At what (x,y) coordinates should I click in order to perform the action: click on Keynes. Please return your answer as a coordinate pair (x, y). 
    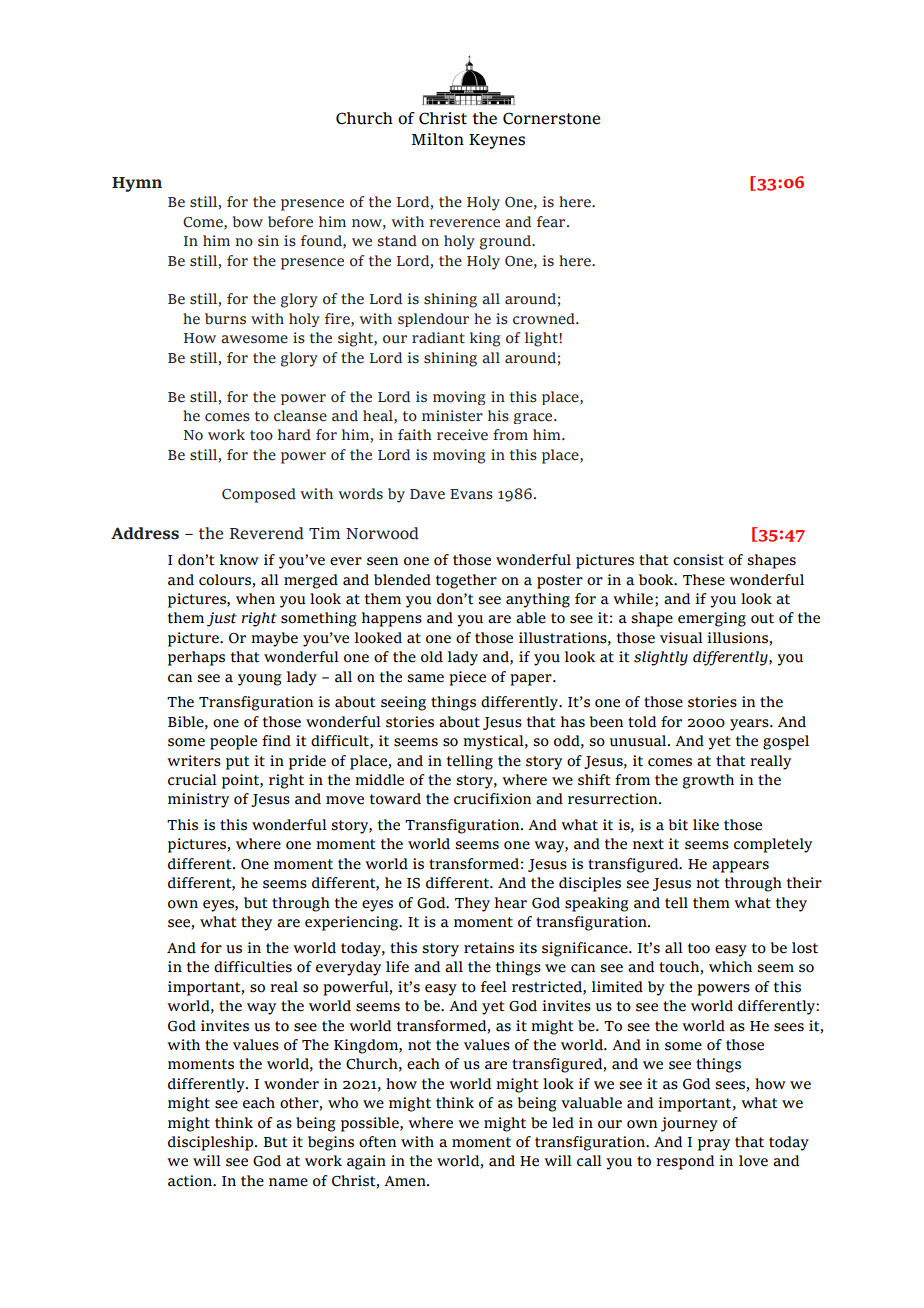
    Looking at the image, I should click on (497, 141).
